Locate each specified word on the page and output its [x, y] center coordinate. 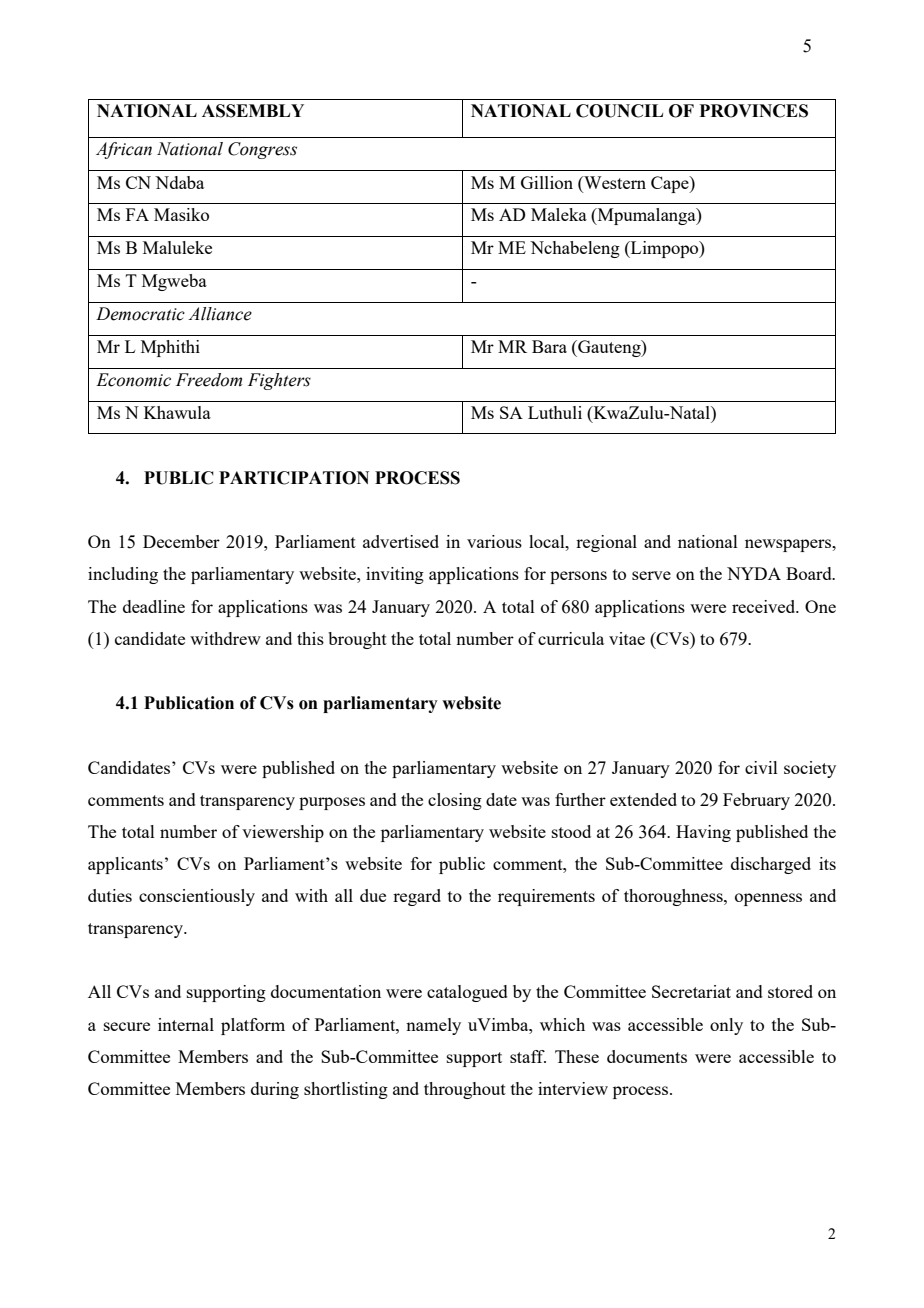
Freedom [209, 380]
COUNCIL [619, 111]
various [494, 541]
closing [455, 801]
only [726, 1026]
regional [606, 543]
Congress [262, 150]
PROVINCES [753, 111]
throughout [465, 1090]
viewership [283, 833]
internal [186, 1024]
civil [761, 767]
